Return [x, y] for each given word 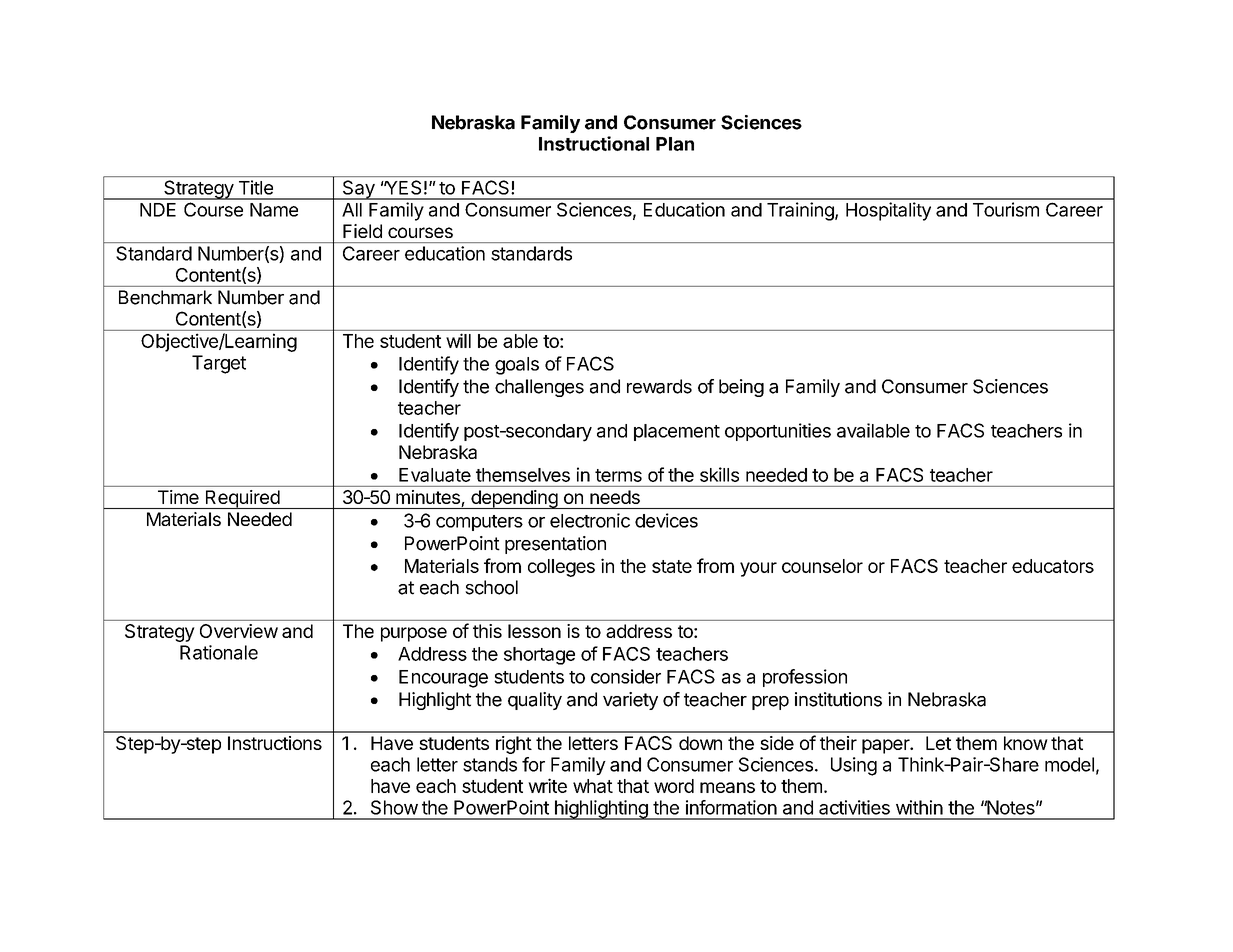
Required [242, 499]
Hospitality [888, 211]
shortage [539, 656]
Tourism [1006, 209]
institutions [838, 699]
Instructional [594, 143]
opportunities [778, 432]
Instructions [275, 743]
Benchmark [165, 297]
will [458, 340]
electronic [590, 520]
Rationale [219, 652]
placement [677, 432]
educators [1053, 566]
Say [358, 190]
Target [219, 364]
